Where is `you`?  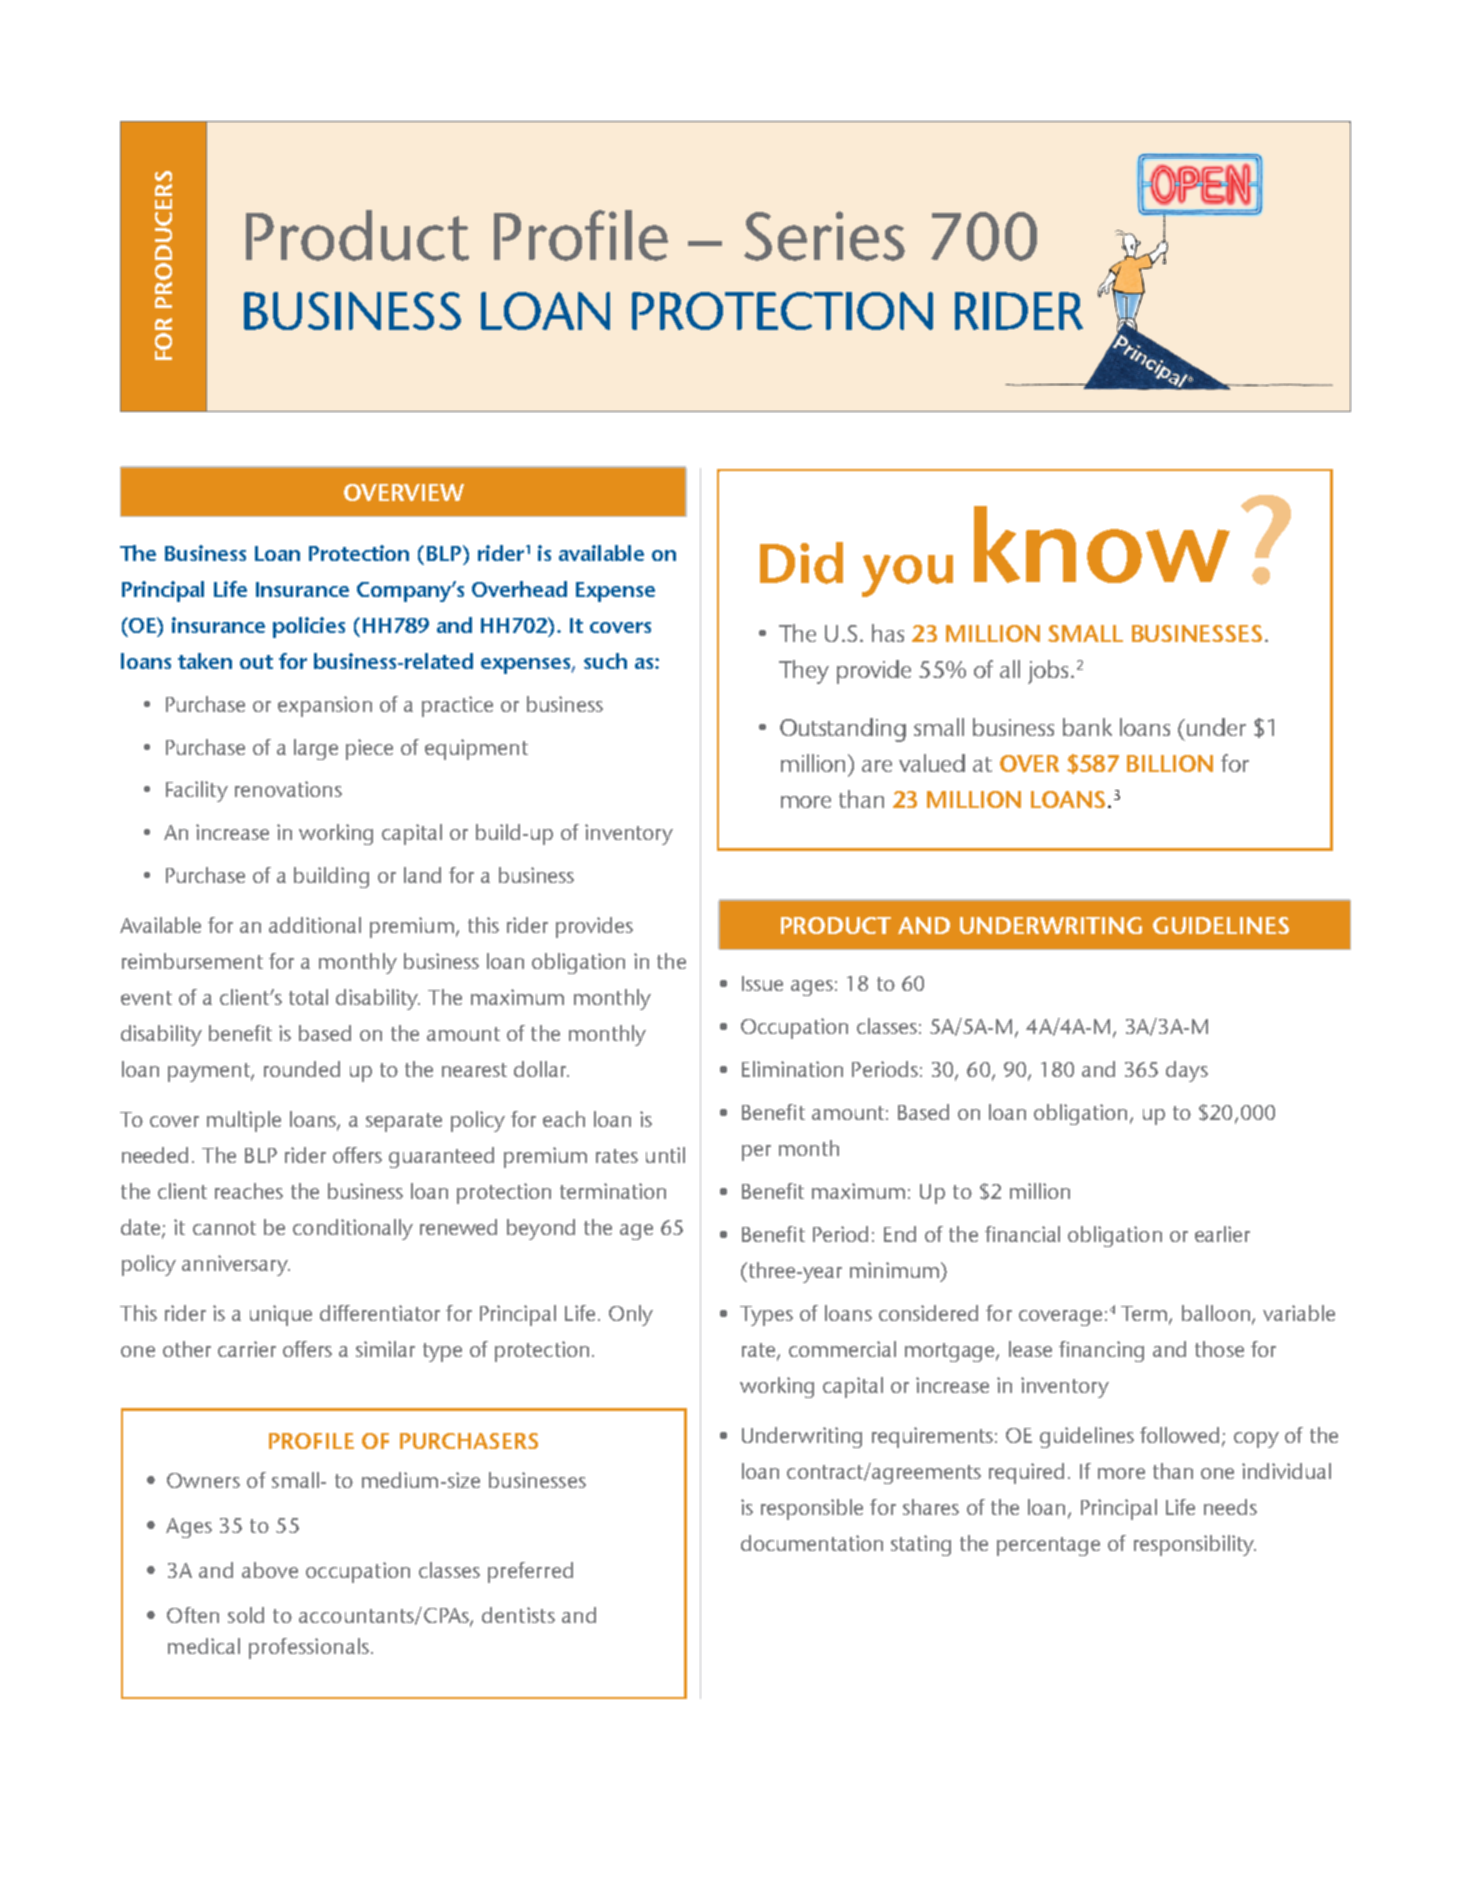
you is located at coordinates (907, 576).
